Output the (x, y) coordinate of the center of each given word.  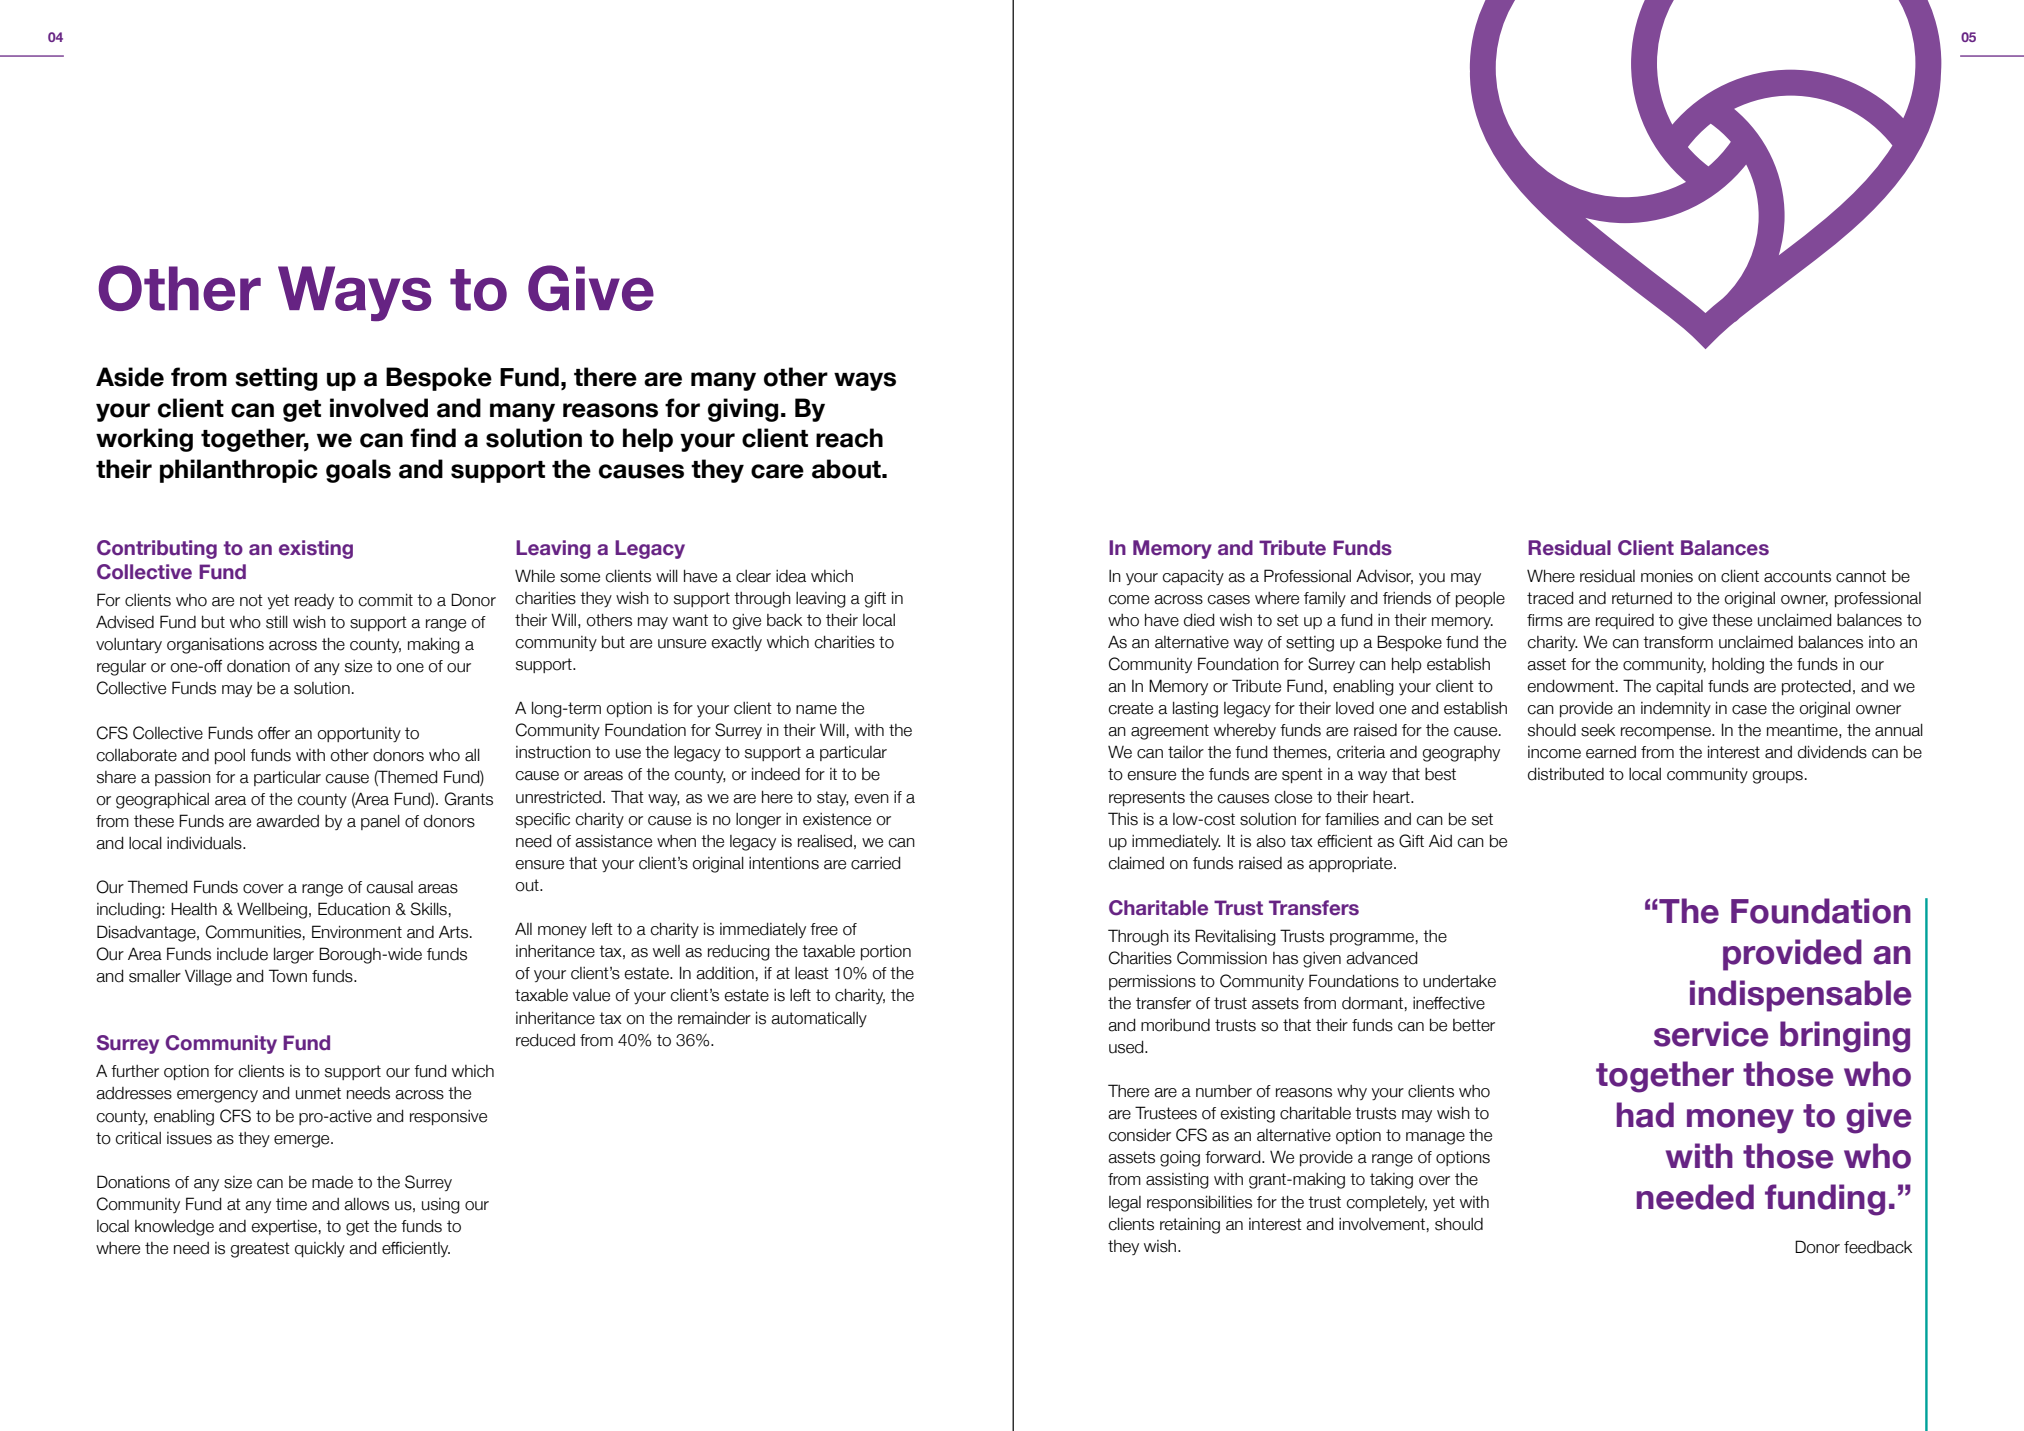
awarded (287, 821)
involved (379, 408)
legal (1125, 1204)
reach (849, 438)
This (1123, 819)
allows (366, 1204)
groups (1777, 777)
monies (1667, 576)
